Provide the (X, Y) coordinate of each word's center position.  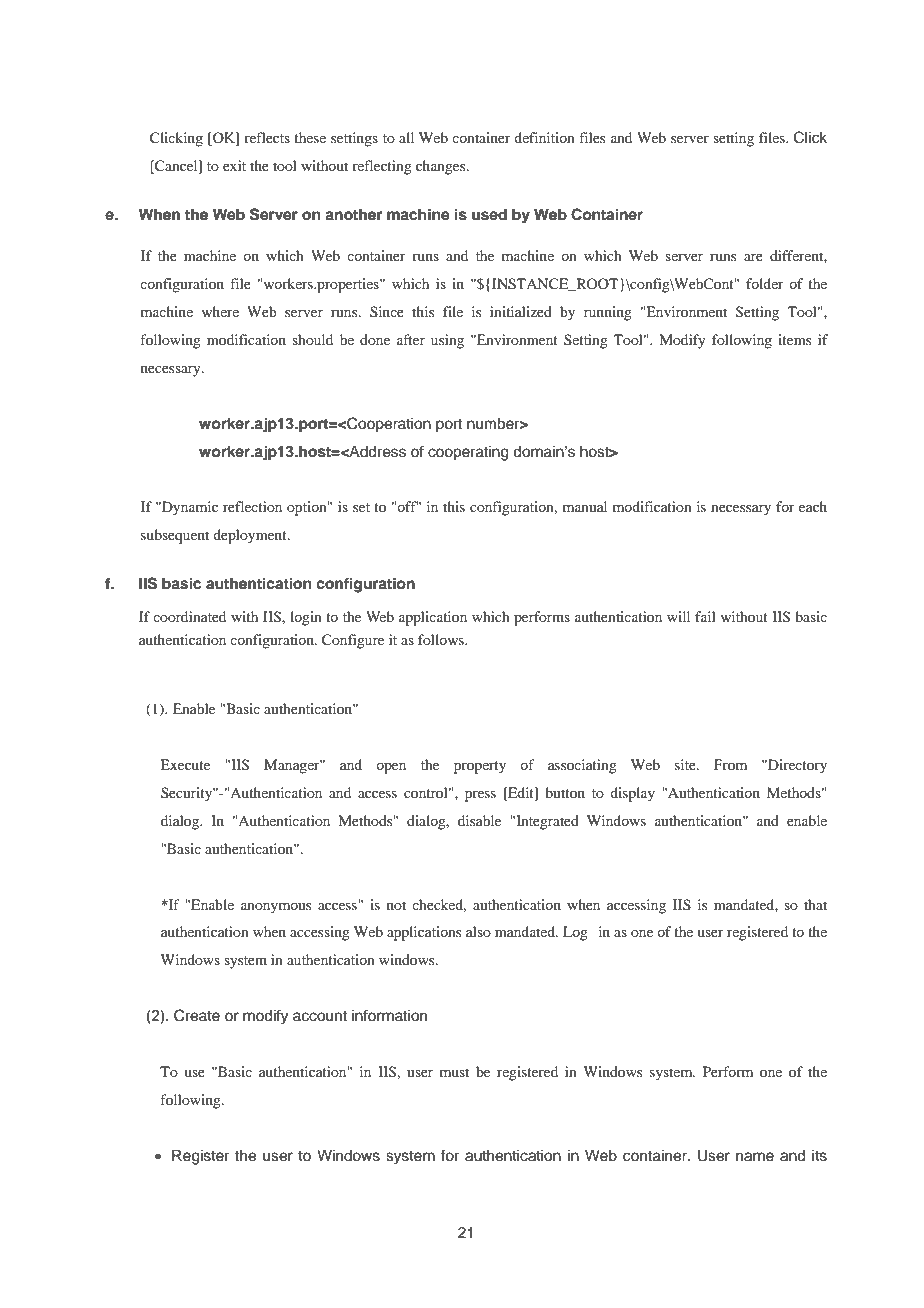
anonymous (276, 908)
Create (197, 1015)
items (794, 339)
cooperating (468, 453)
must (454, 1072)
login (306, 618)
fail (705, 616)
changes (442, 167)
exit (234, 165)
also (478, 931)
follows (442, 639)
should (312, 339)
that (815, 904)
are (753, 257)
